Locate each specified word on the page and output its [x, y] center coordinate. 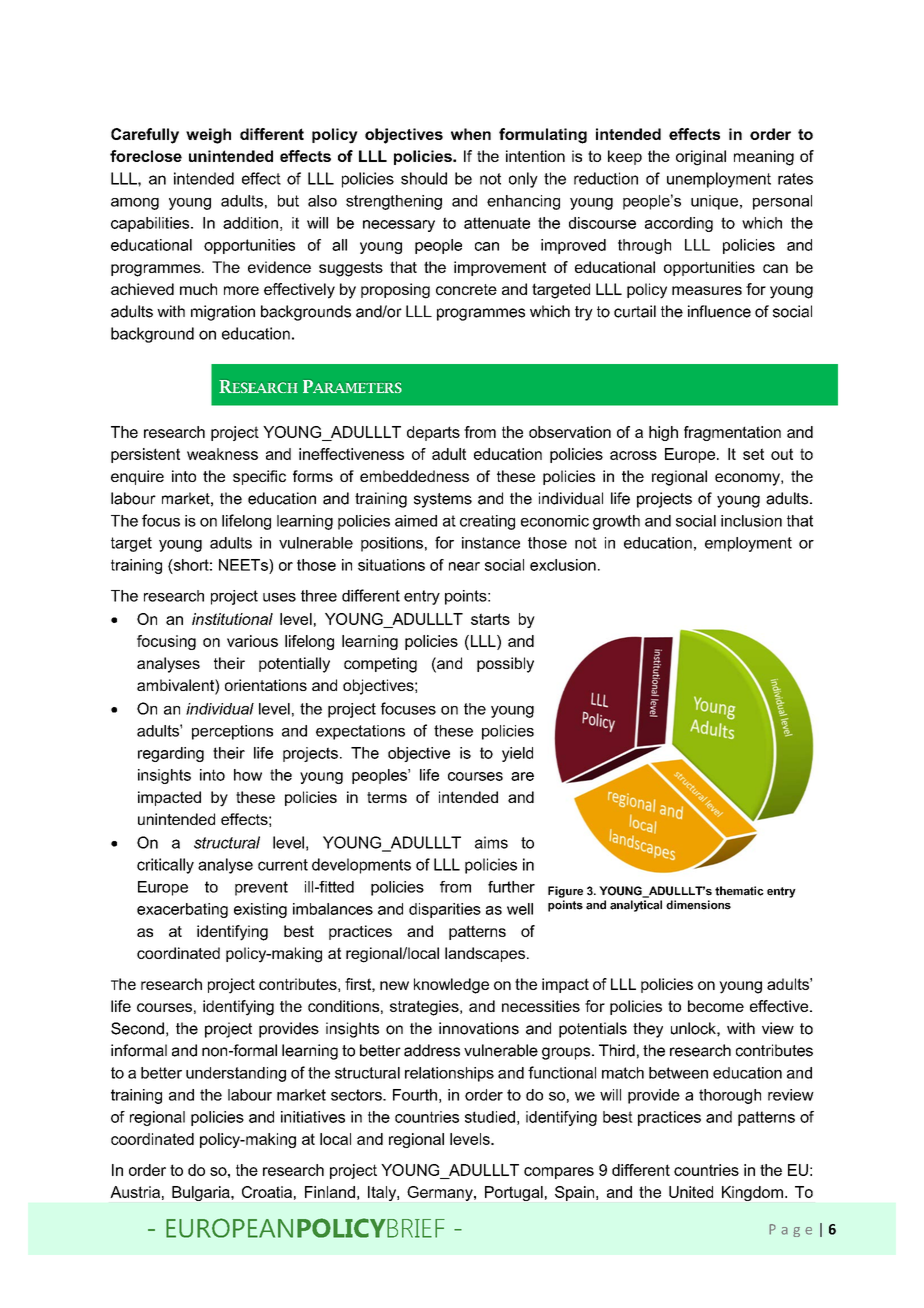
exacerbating [182, 910]
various [252, 641]
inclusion [751, 521]
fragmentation [732, 433]
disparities [445, 910]
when [471, 134]
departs [433, 433]
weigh [208, 136]
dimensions [698, 905]
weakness [222, 454]
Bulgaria [202, 1193]
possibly [505, 665]
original [701, 158]
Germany [441, 1193]
